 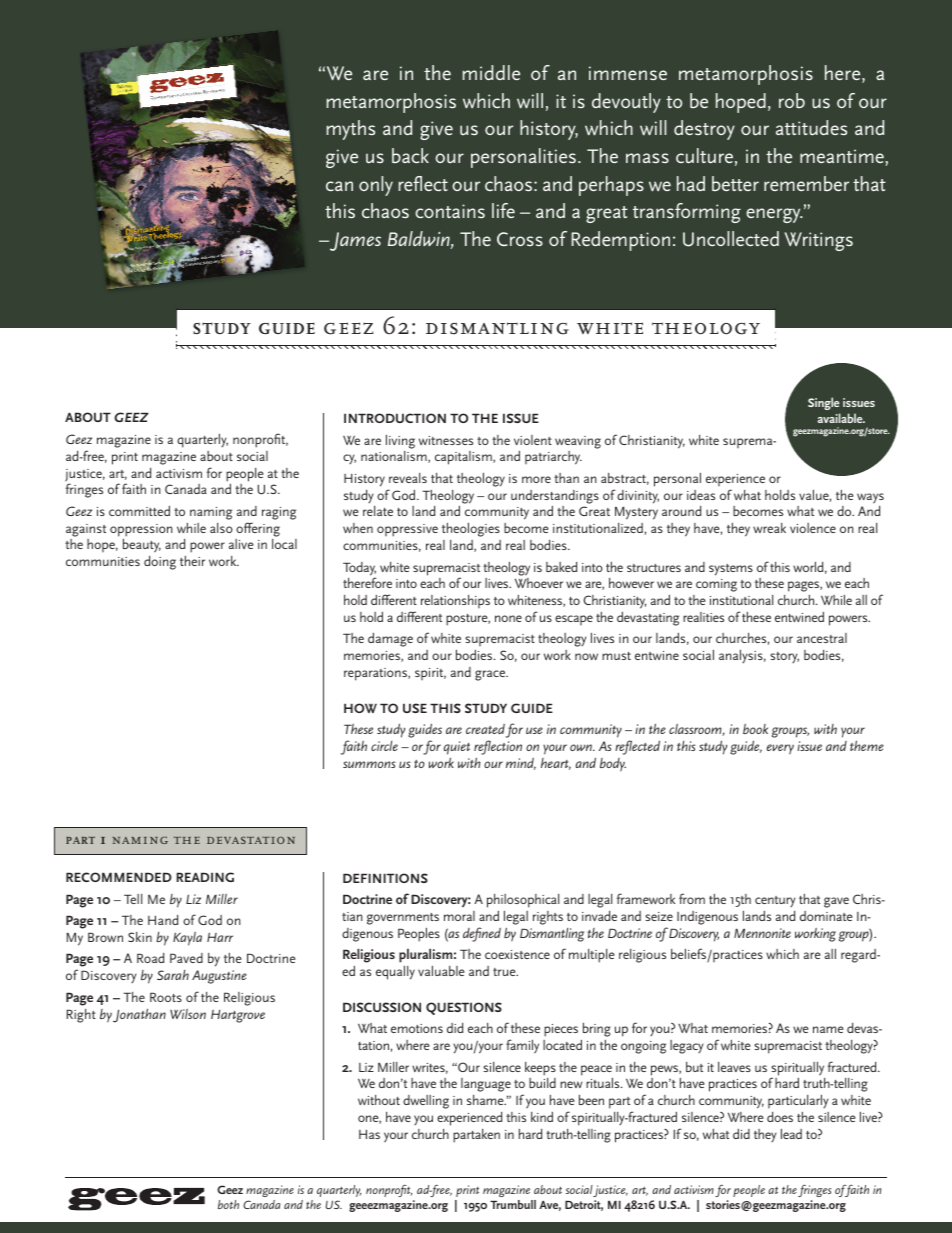 I want to click on myths, so click(x=351, y=130).
